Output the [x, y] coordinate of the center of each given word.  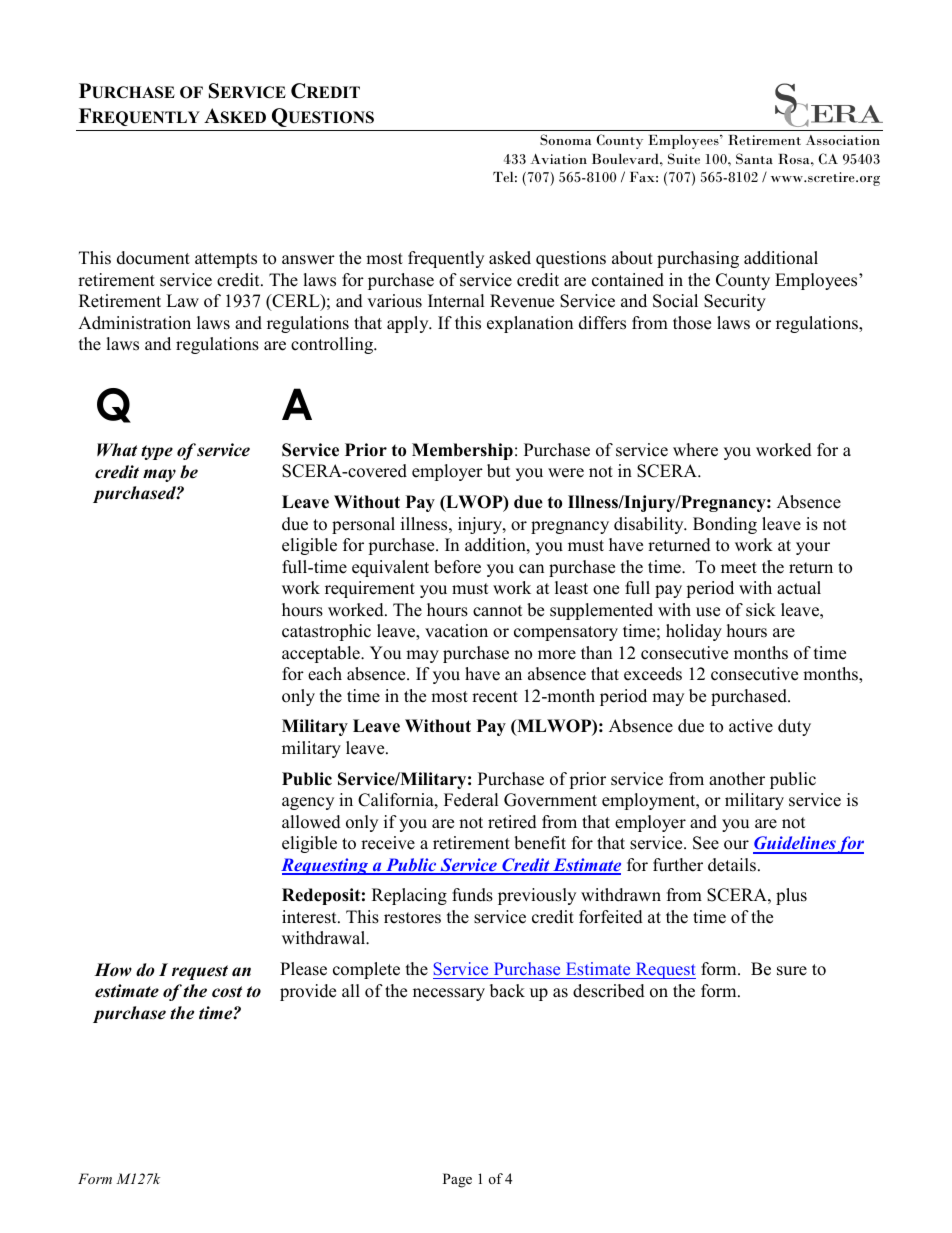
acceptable [322, 654]
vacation [456, 631]
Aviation [558, 159]
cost [227, 992]
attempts [226, 260]
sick [761, 610]
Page [457, 1180]
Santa [754, 159]
